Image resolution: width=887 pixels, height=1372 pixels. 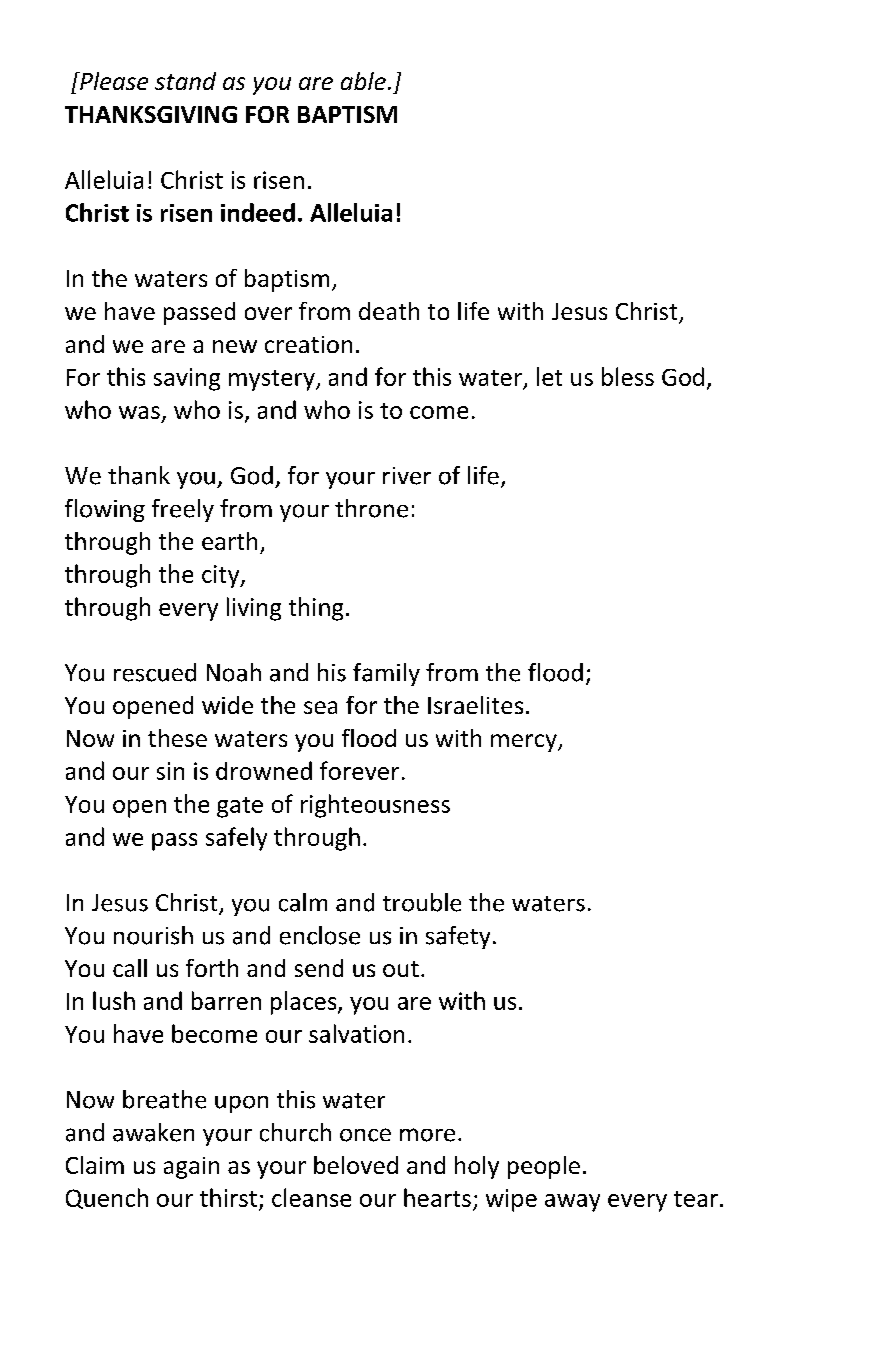 I want to click on nourish, so click(x=153, y=935).
